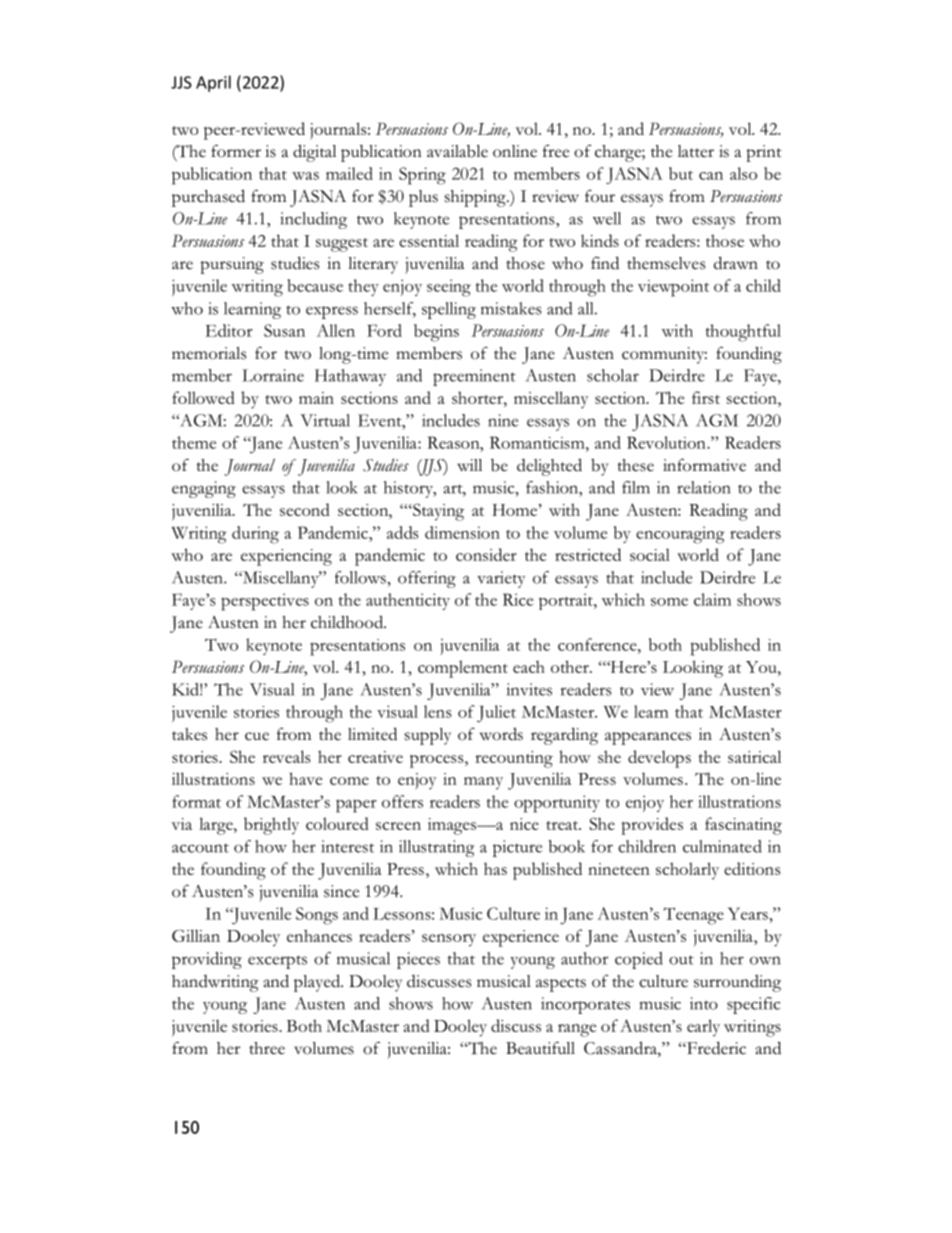  Describe the element at coordinates (540, 1048) in the document. I see `Beautifull` at that location.
